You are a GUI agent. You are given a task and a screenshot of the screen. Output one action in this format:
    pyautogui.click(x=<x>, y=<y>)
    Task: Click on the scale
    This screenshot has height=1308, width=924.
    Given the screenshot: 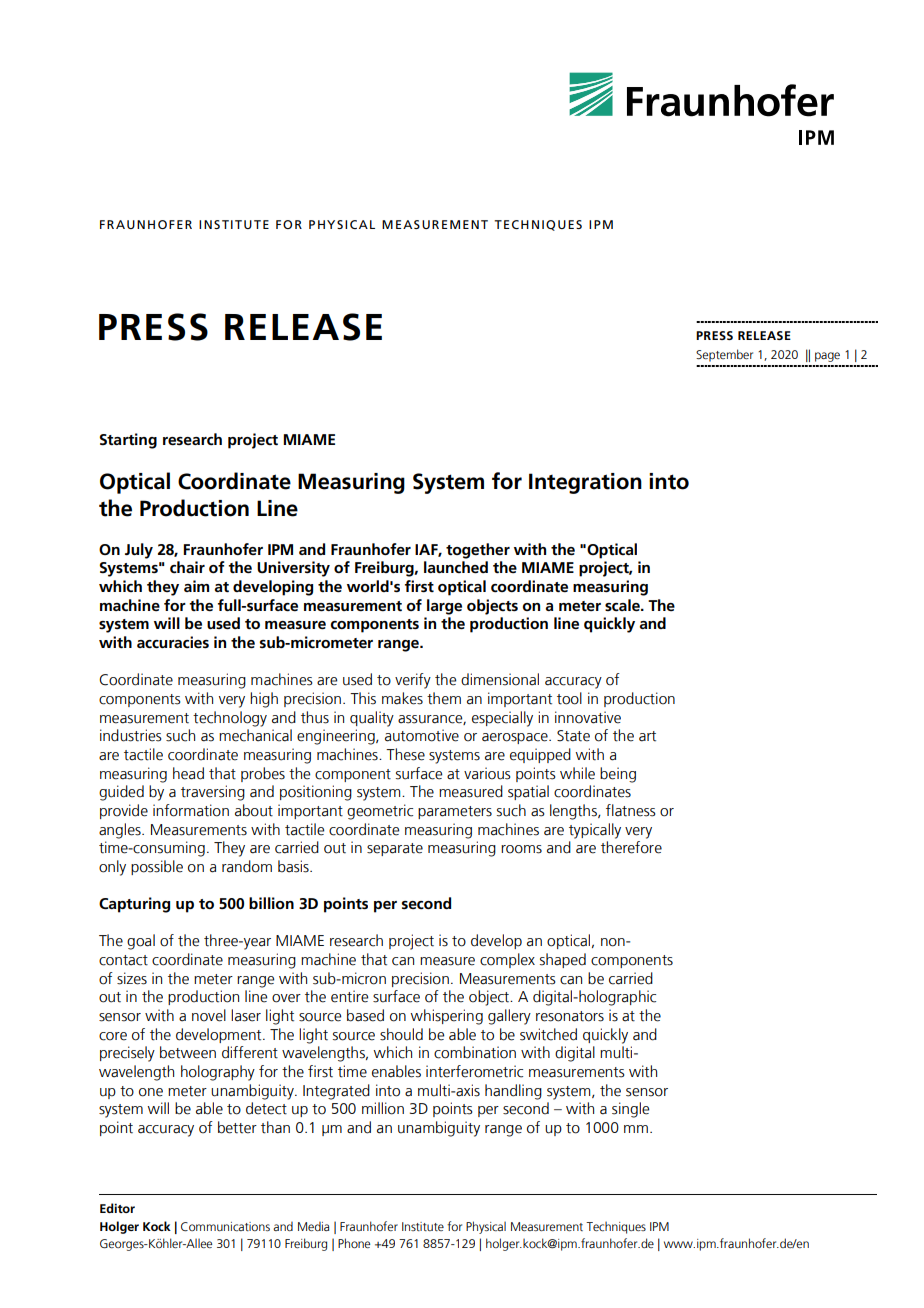 What is the action you would take?
    pyautogui.click(x=623, y=605)
